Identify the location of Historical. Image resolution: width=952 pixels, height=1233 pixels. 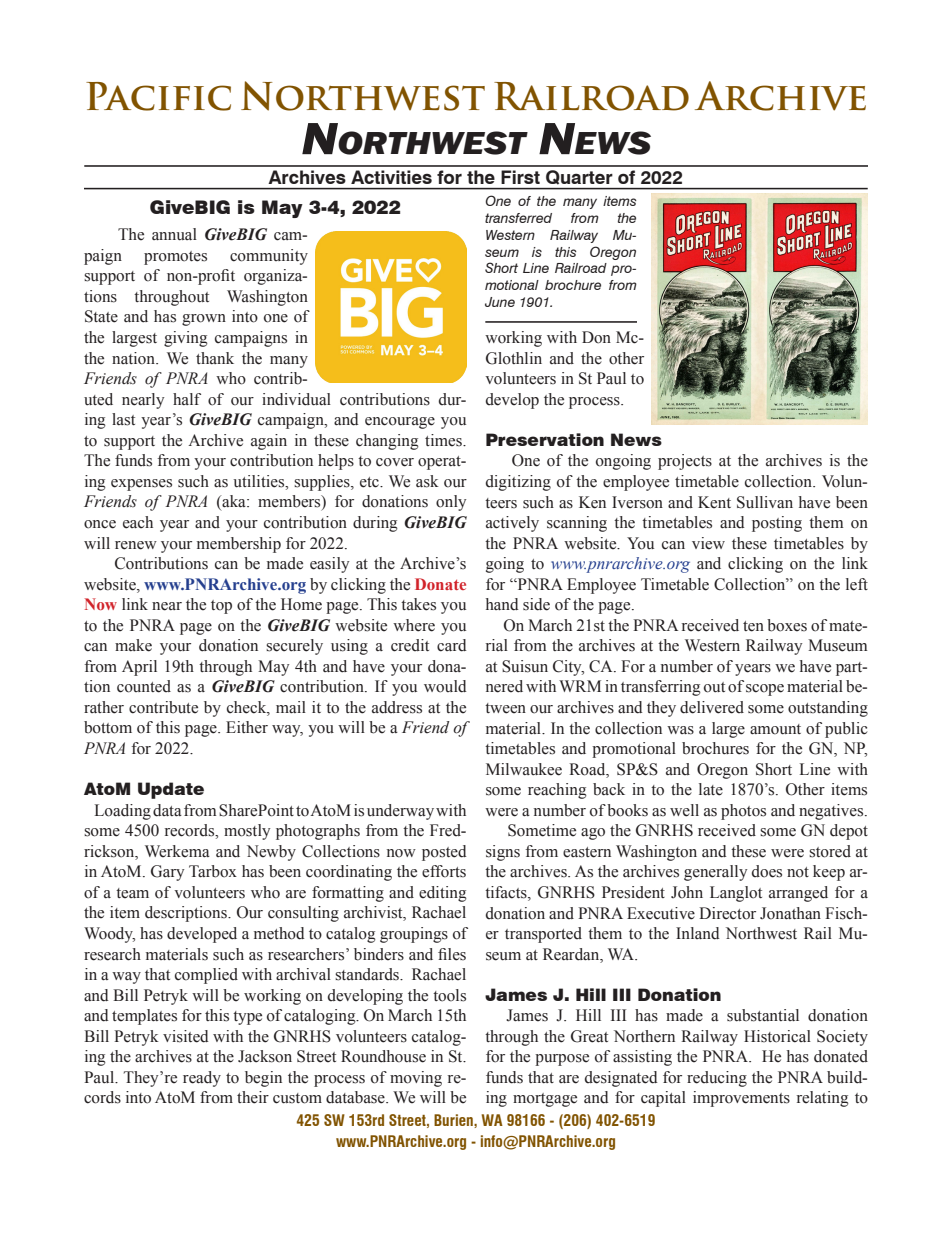
(777, 1036).
